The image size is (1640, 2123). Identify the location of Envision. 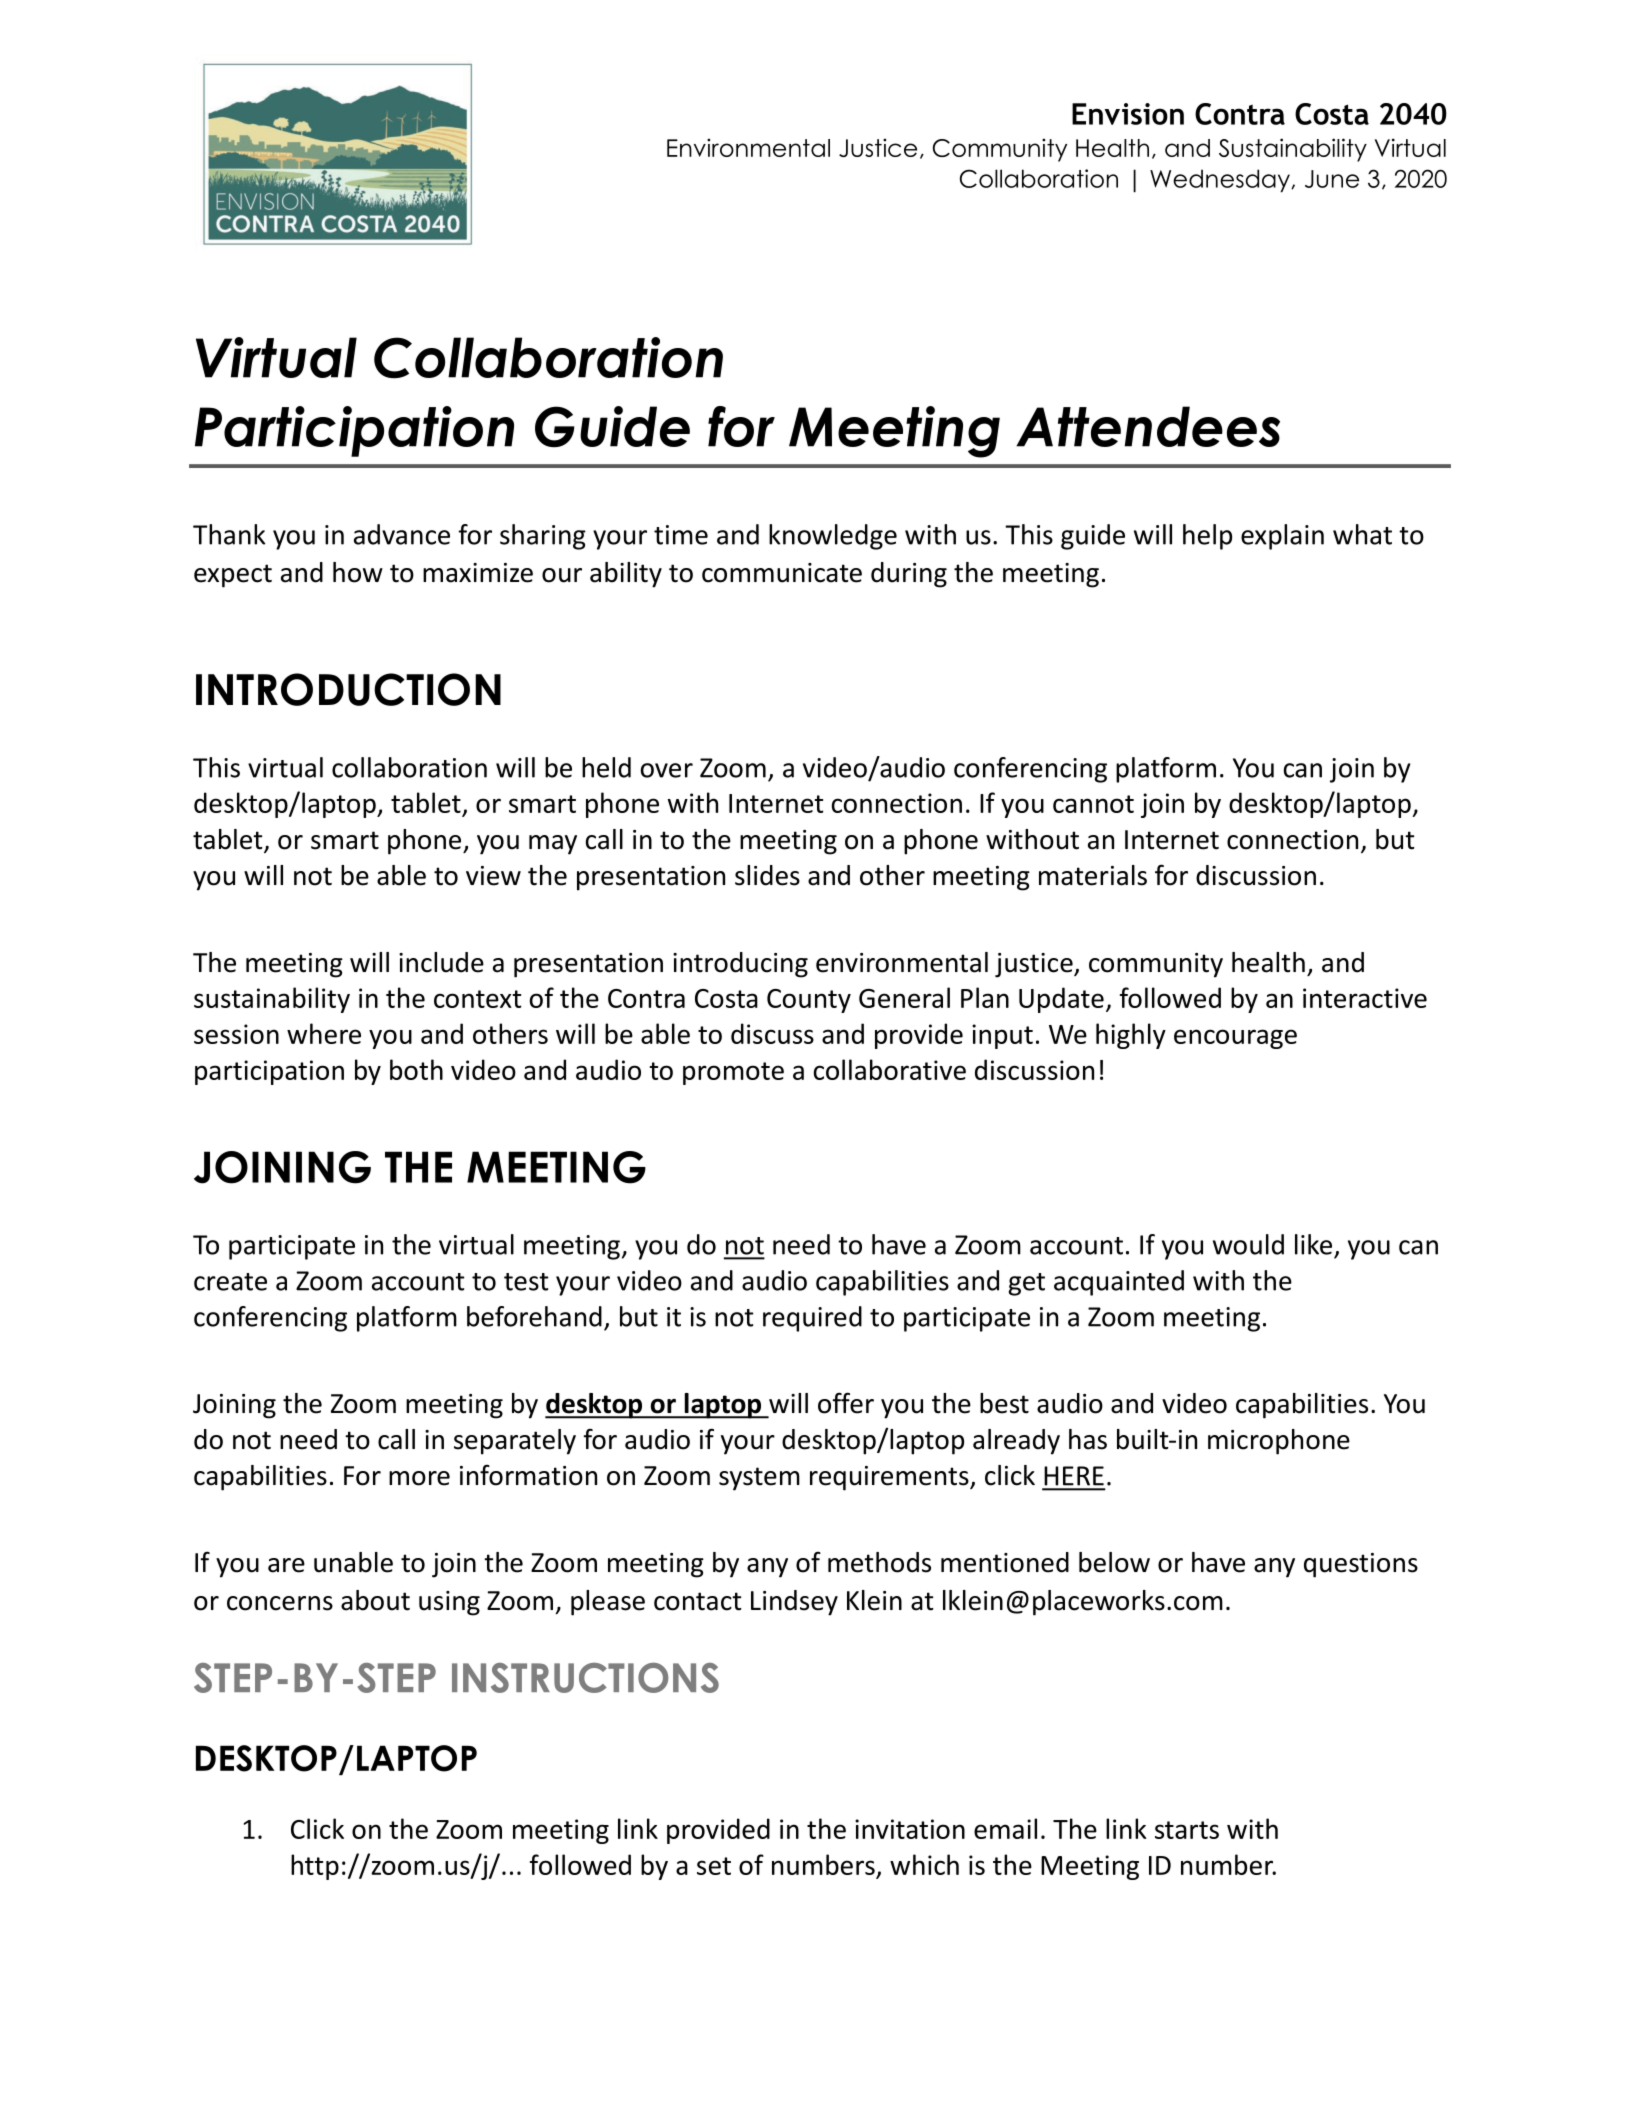
(1128, 114).
